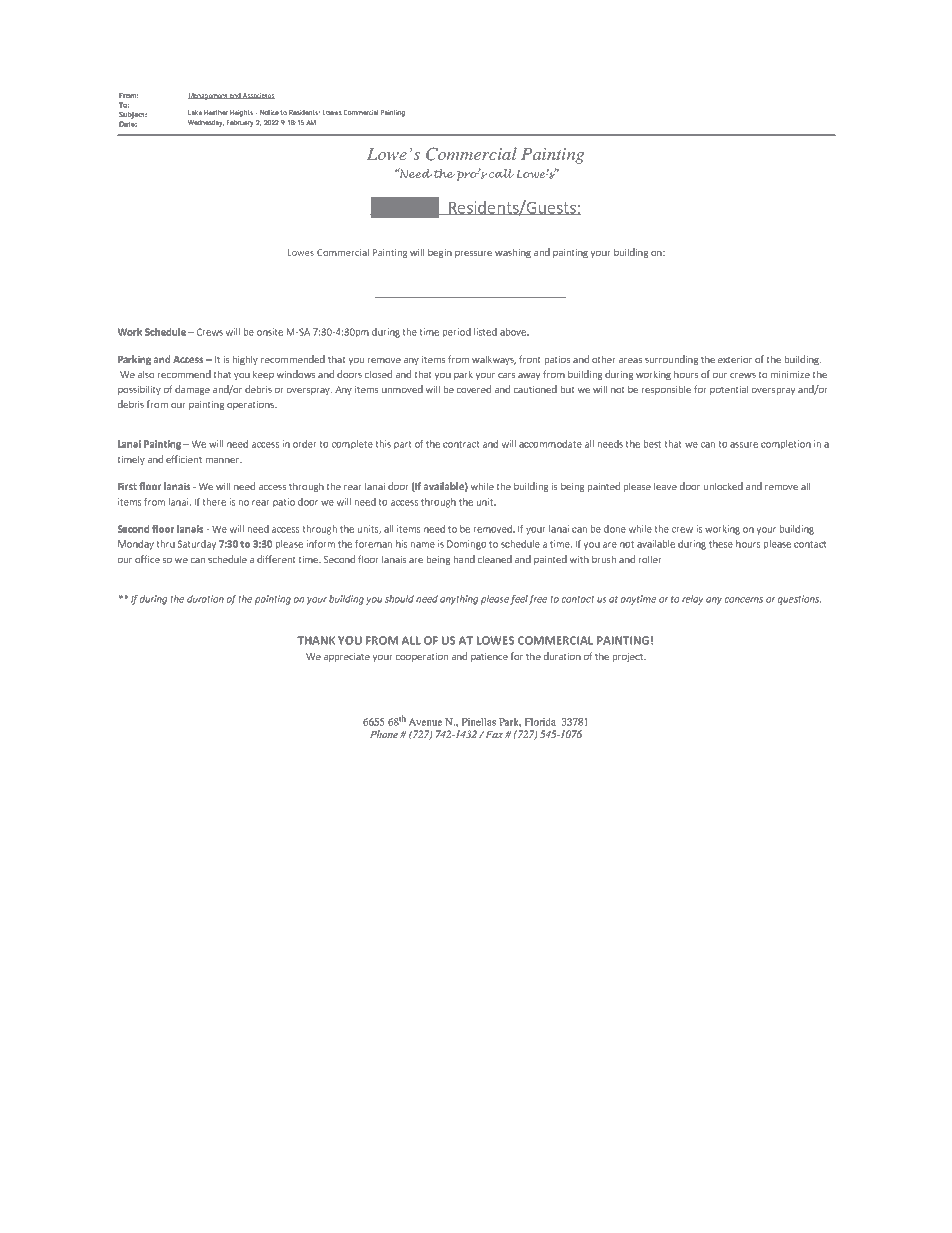 The height and width of the image is (1233, 952). Describe the element at coordinates (425, 722) in the image. I see `Avenue` at that location.
